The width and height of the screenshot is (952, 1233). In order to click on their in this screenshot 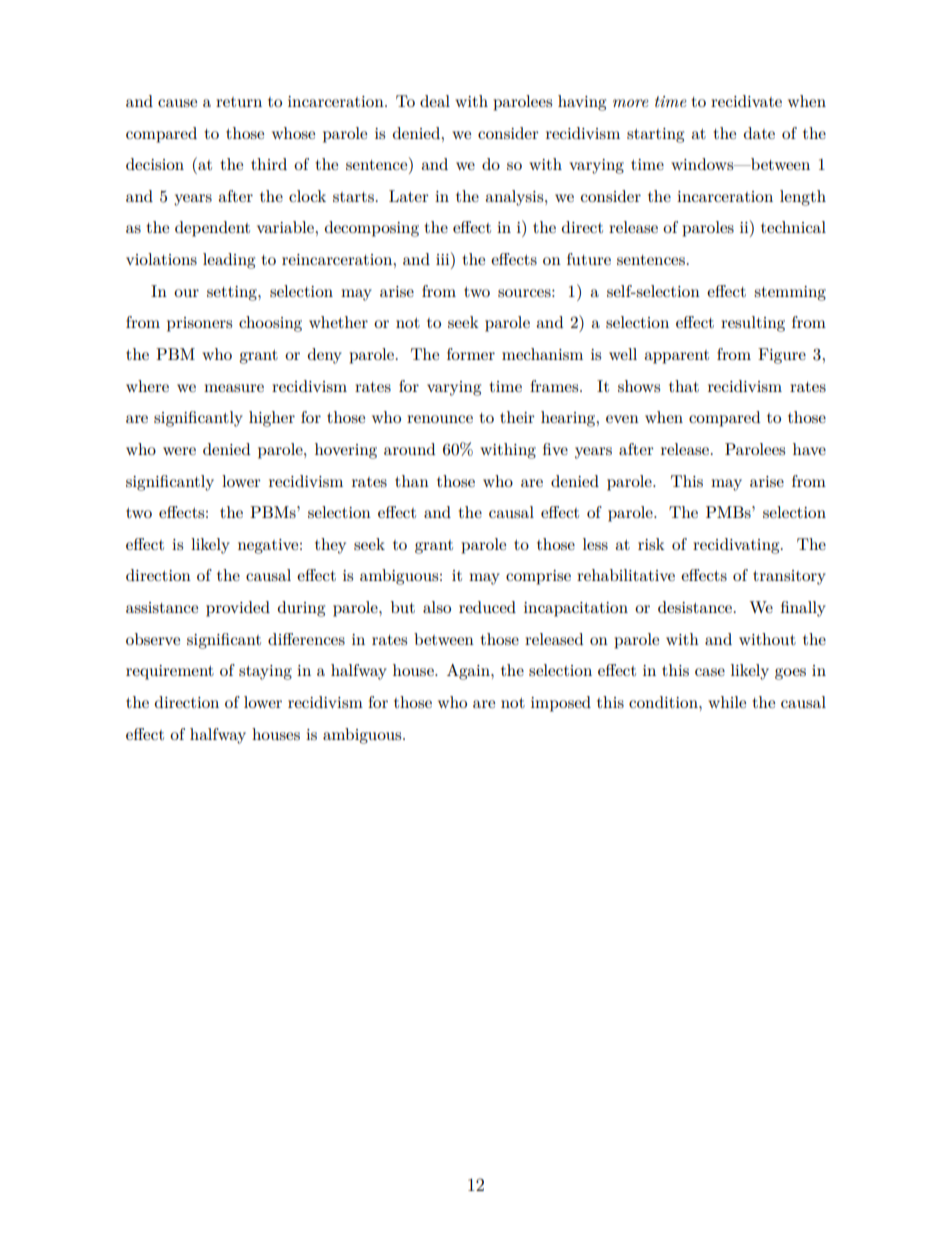, I will do `click(517, 417)`.
